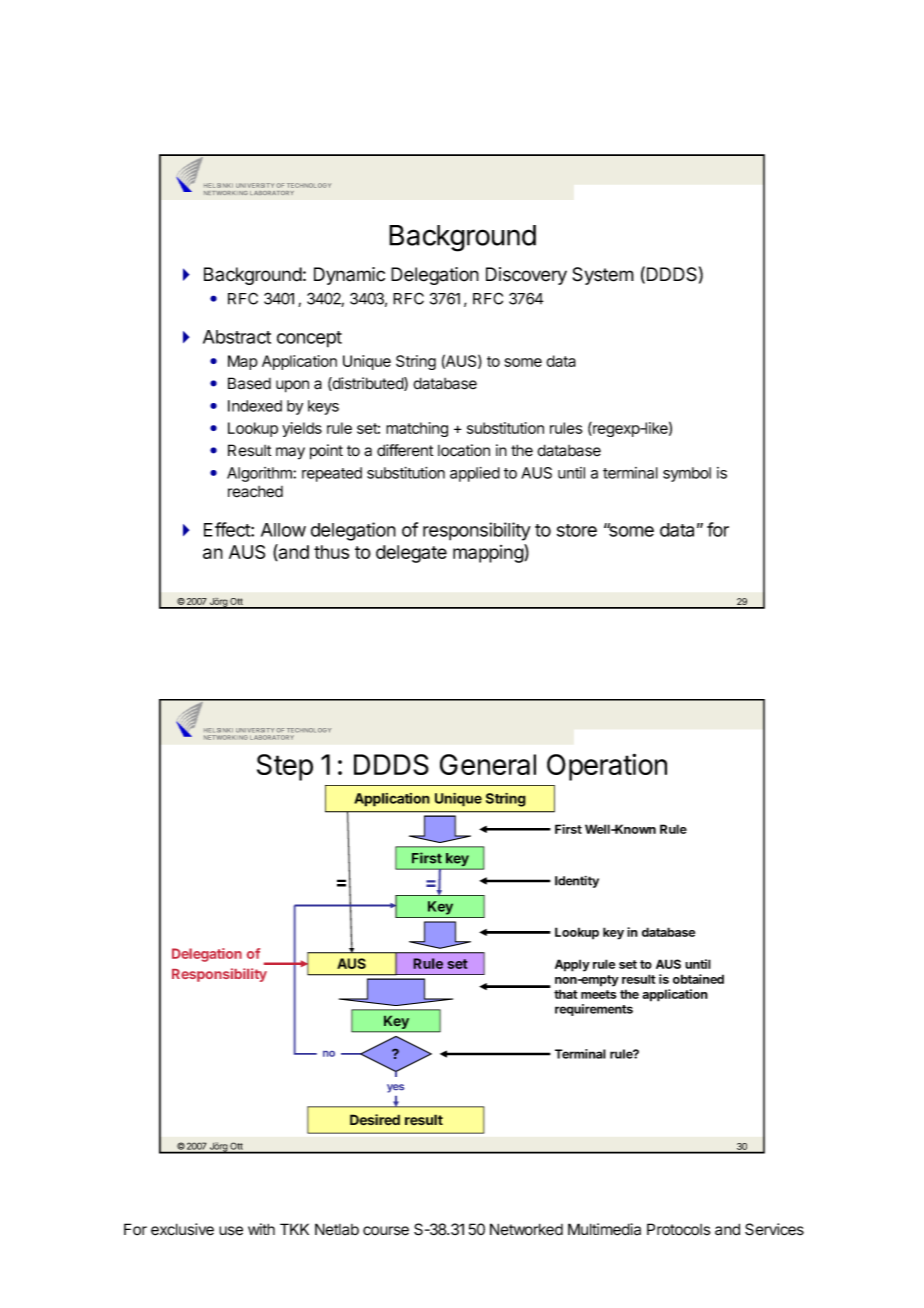  I want to click on Allow, so click(283, 530).
